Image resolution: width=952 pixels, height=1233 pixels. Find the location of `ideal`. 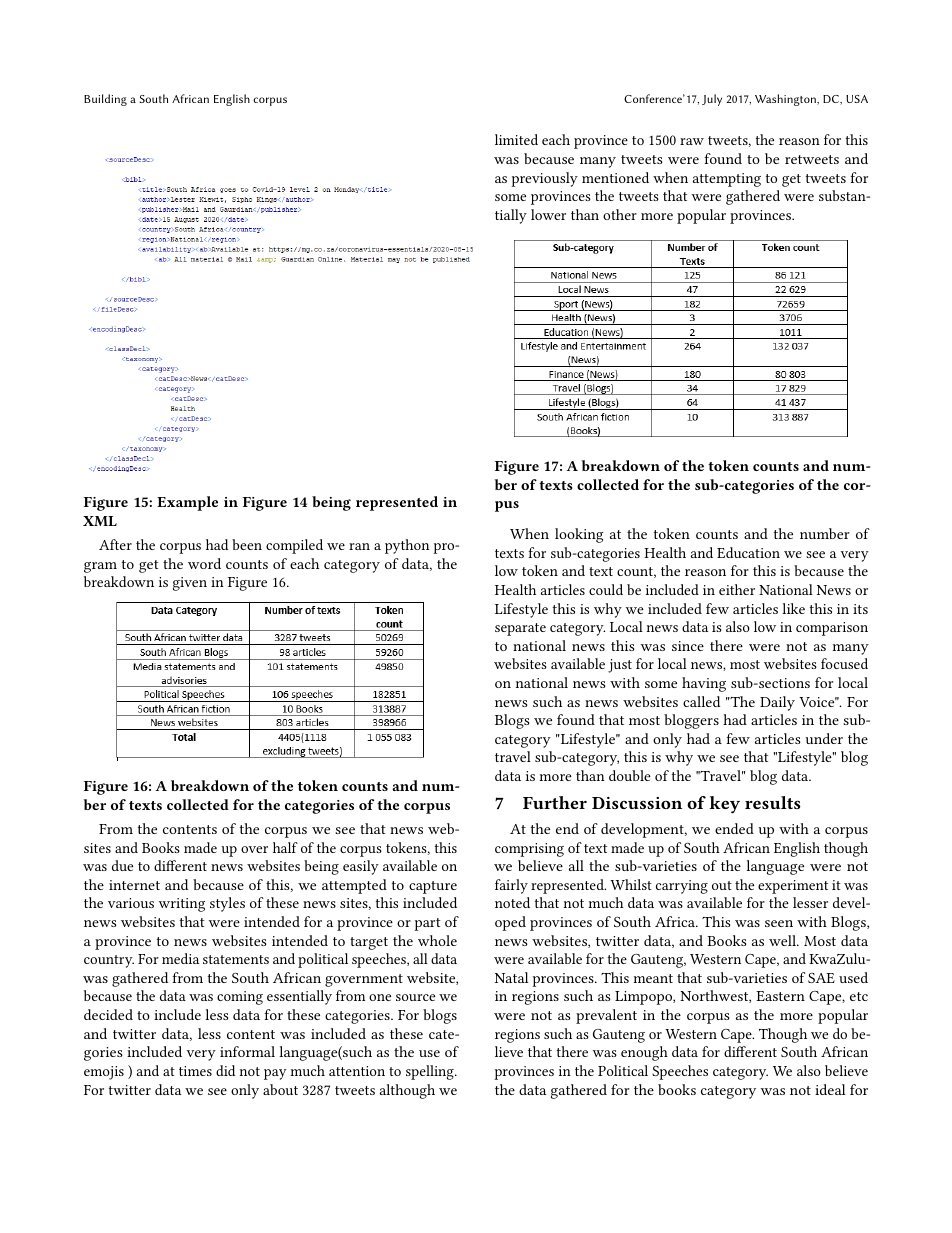

ideal is located at coordinates (830, 1089).
